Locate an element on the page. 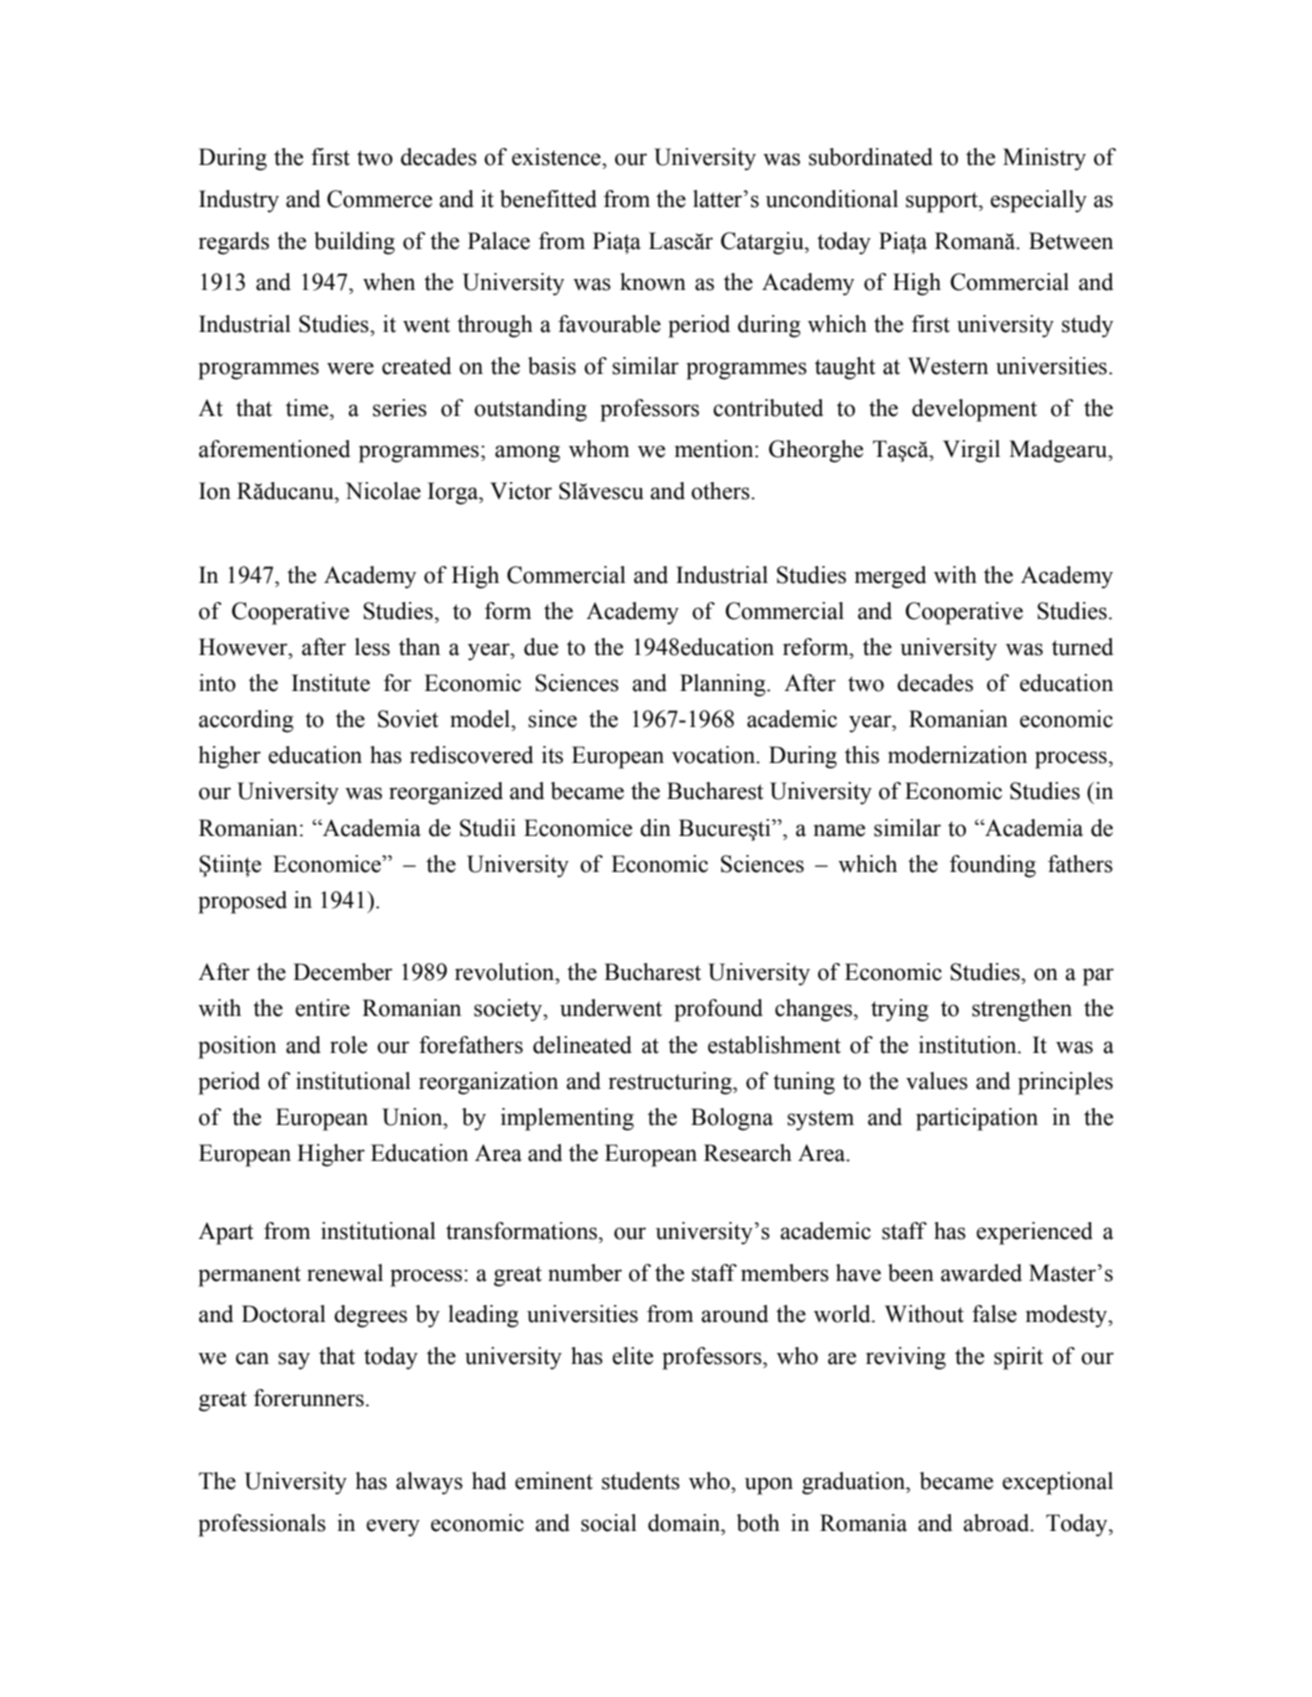  participation is located at coordinates (977, 1119).
